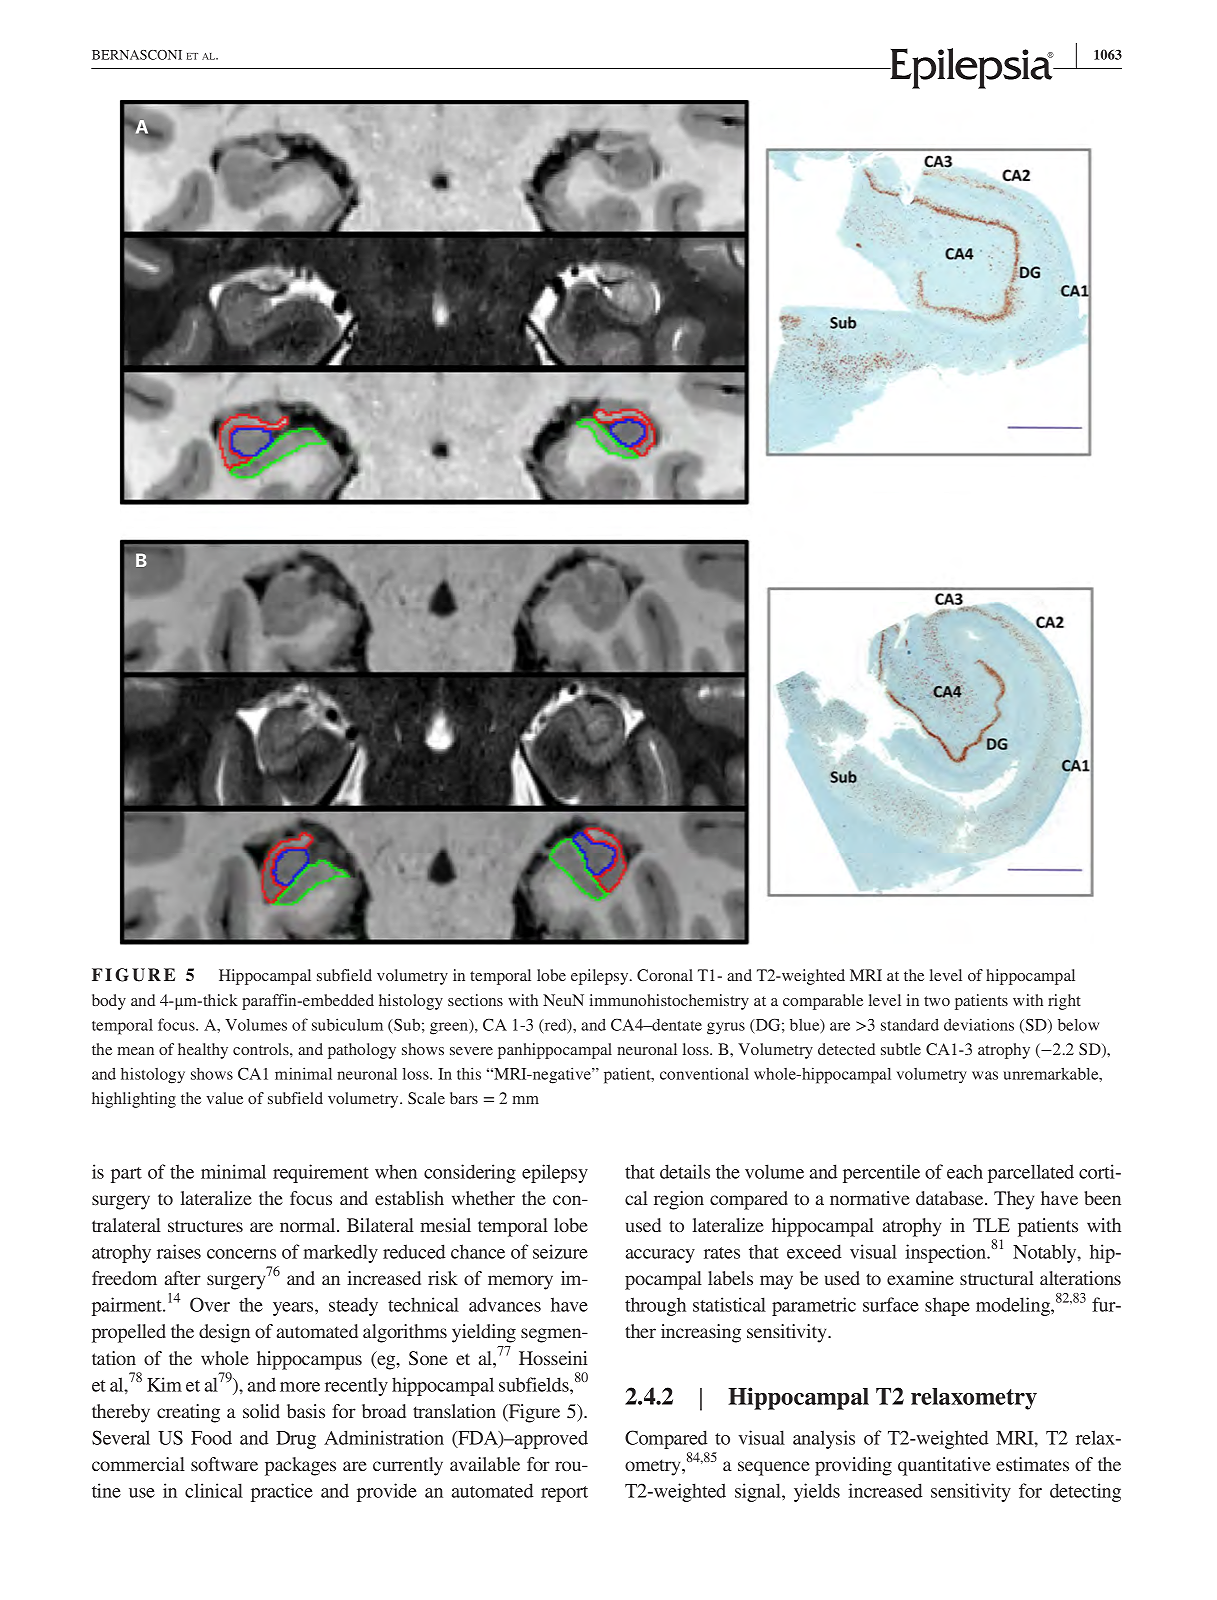  Describe the element at coordinates (685, 1171) in the screenshot. I see `details` at that location.
